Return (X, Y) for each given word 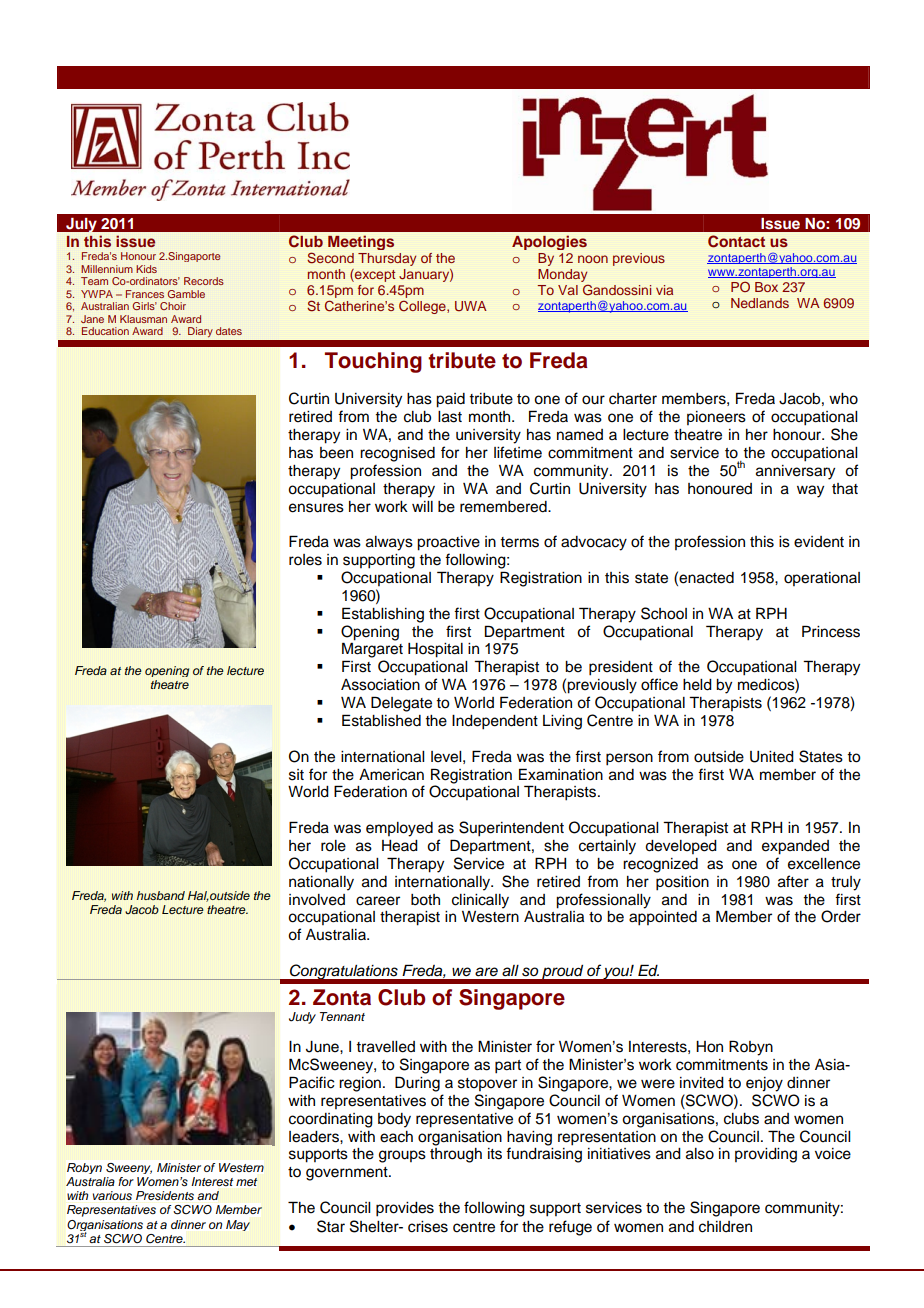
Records (204, 281)
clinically (480, 901)
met (246, 1182)
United (772, 757)
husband (161, 895)
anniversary (795, 472)
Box (766, 287)
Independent (495, 722)
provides (405, 1209)
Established (381, 720)
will (422, 506)
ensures (316, 508)
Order (841, 916)
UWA (471, 306)
